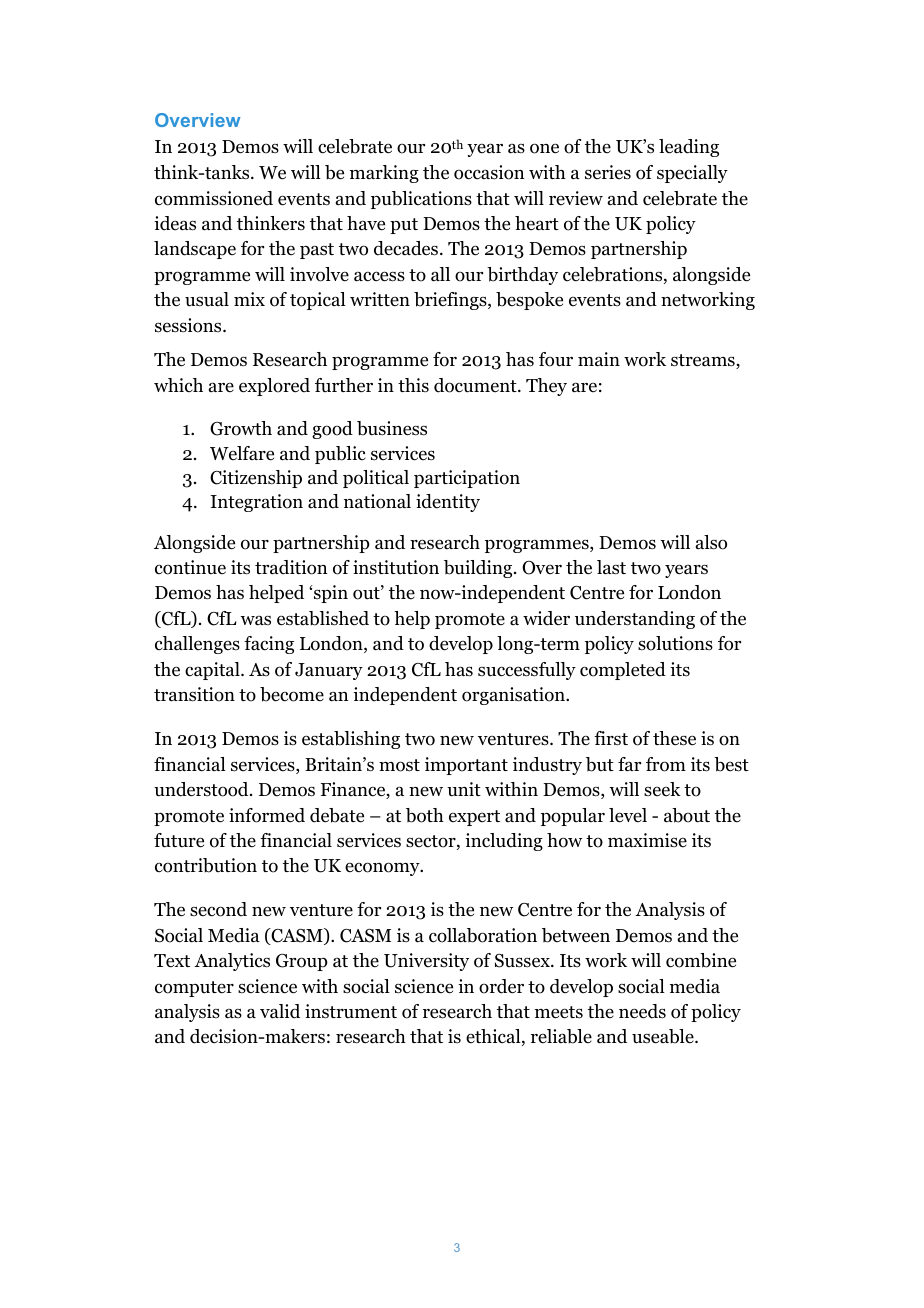  Describe the element at coordinates (280, 1011) in the document. I see `valid` at that location.
